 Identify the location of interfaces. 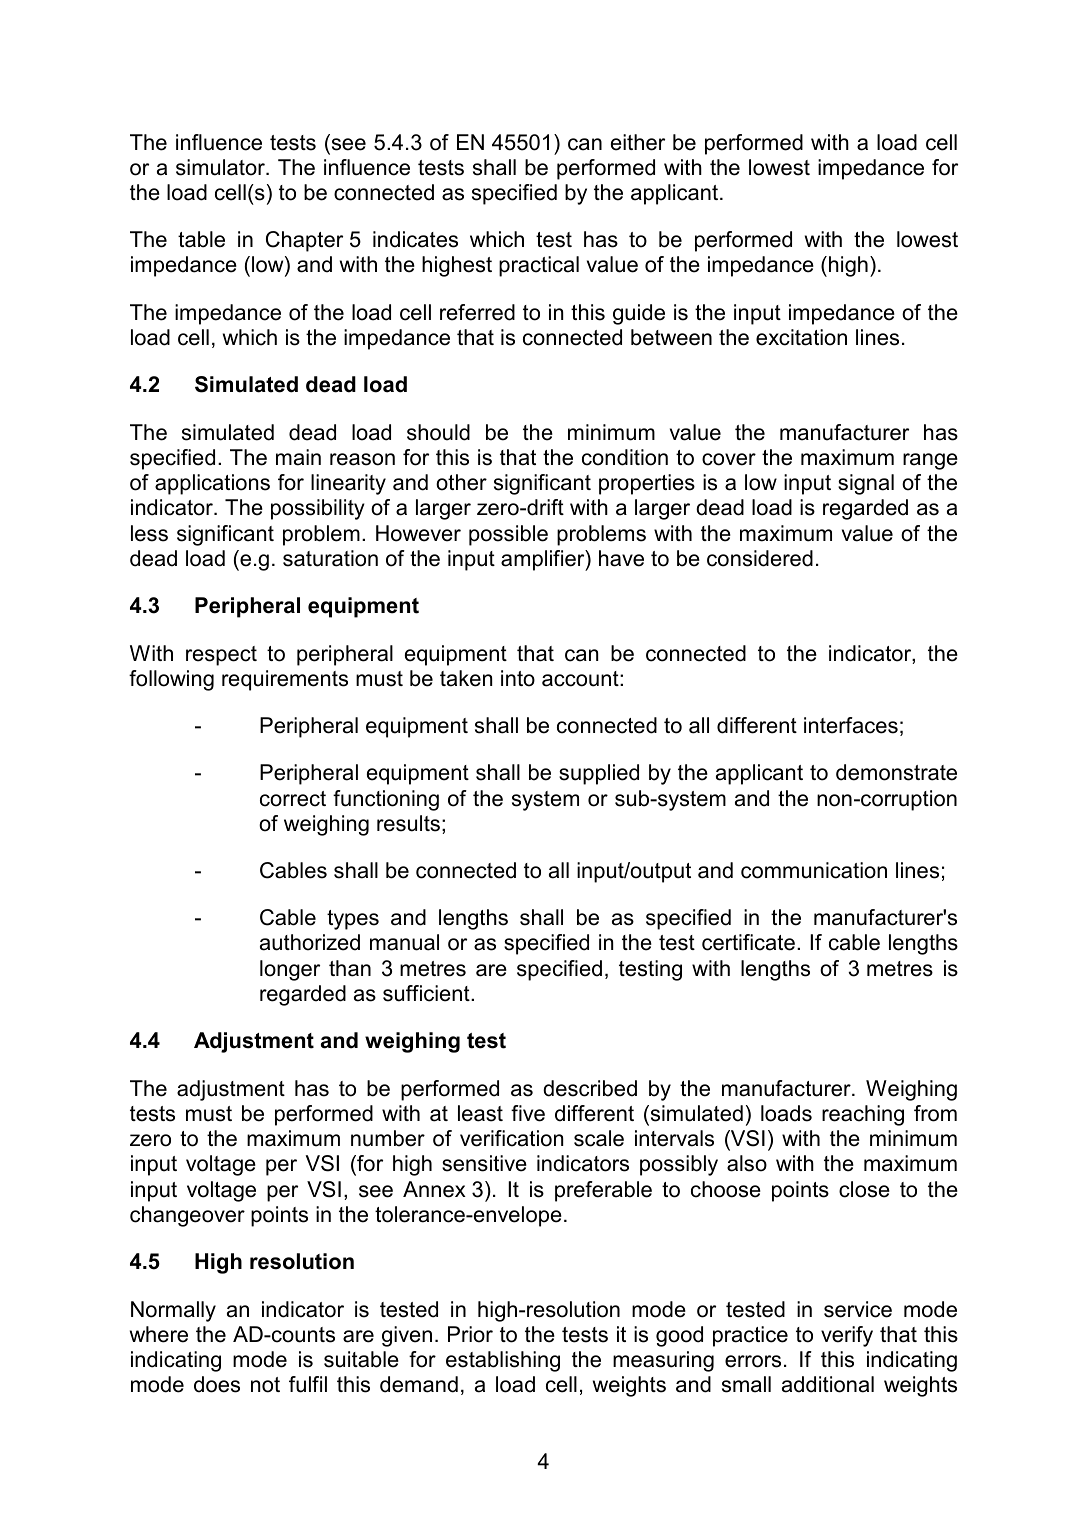
(851, 725).
